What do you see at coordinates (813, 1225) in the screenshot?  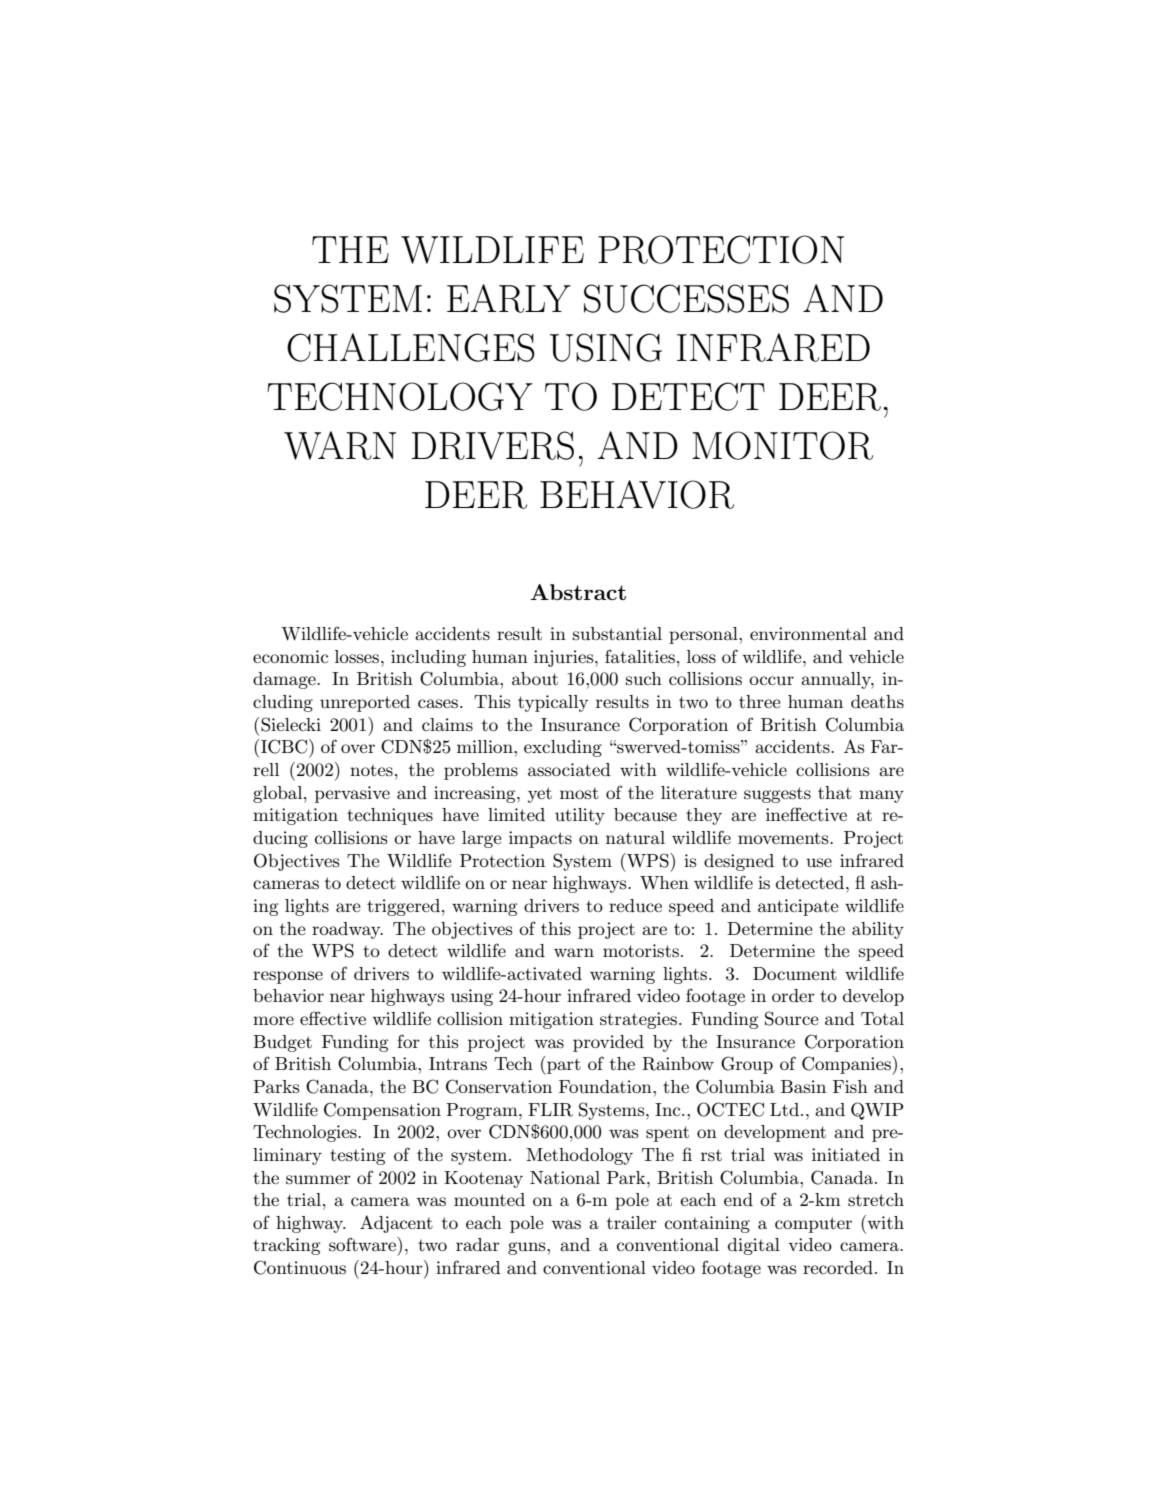 I see `computer` at bounding box center [813, 1225].
